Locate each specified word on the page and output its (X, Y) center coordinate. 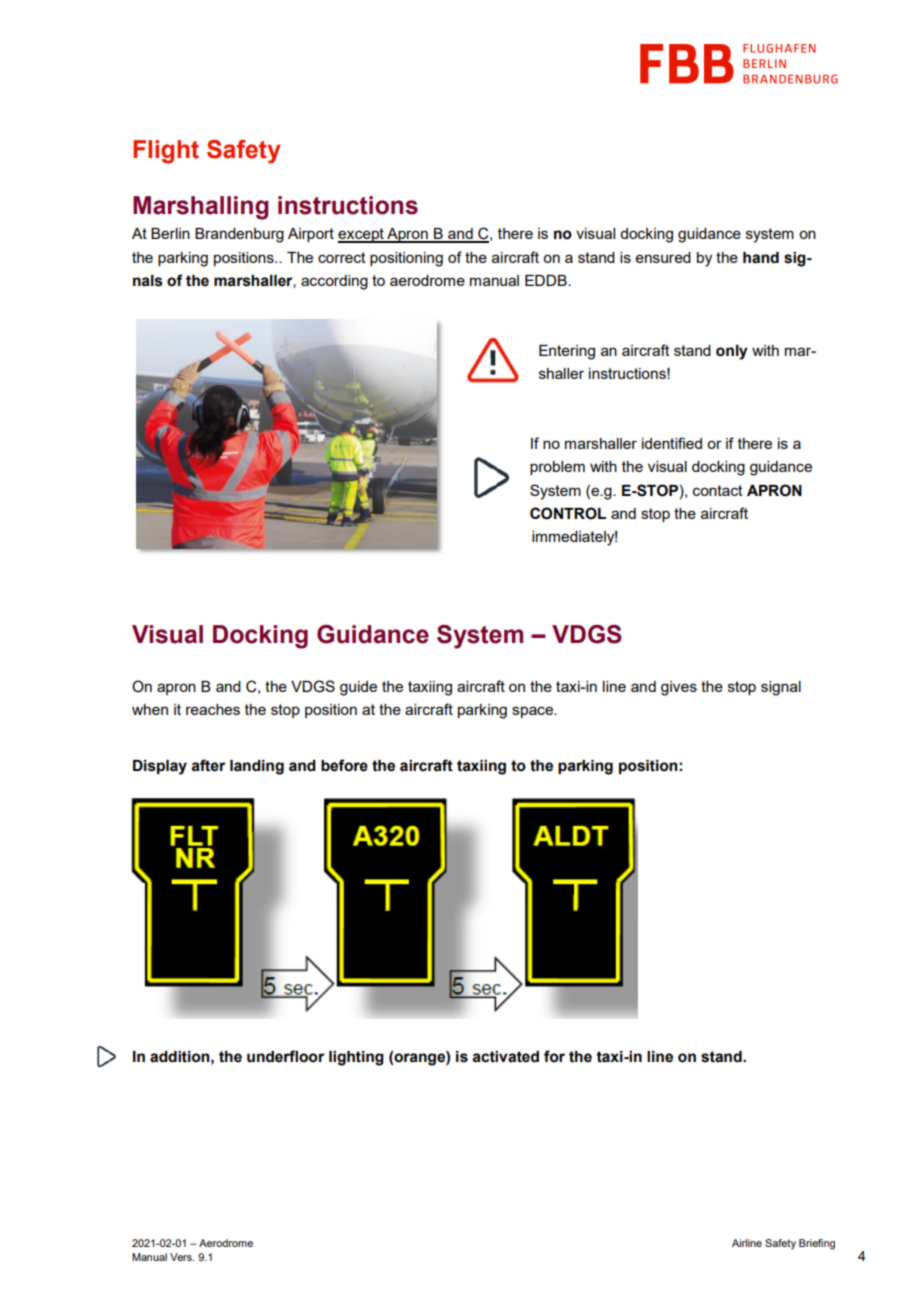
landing (257, 767)
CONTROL (568, 513)
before (344, 765)
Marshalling (201, 208)
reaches (213, 709)
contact (718, 490)
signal (781, 688)
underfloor (285, 1056)
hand (761, 258)
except (362, 235)
